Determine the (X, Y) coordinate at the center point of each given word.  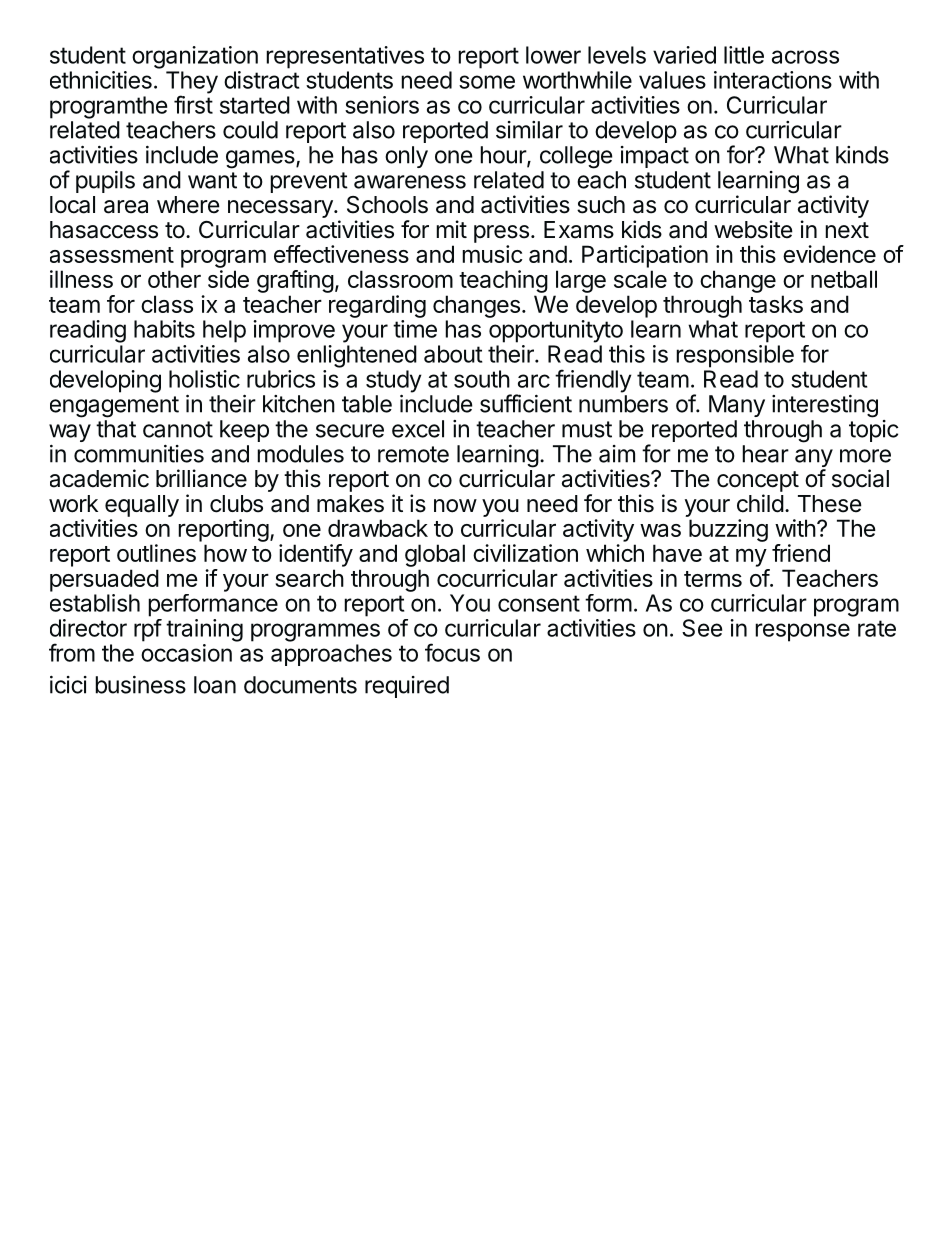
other (174, 279)
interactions (773, 80)
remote (413, 454)
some (487, 82)
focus (452, 652)
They (192, 83)
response (802, 632)
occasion (186, 653)
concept (758, 481)
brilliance (201, 478)
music (492, 254)
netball (844, 279)
